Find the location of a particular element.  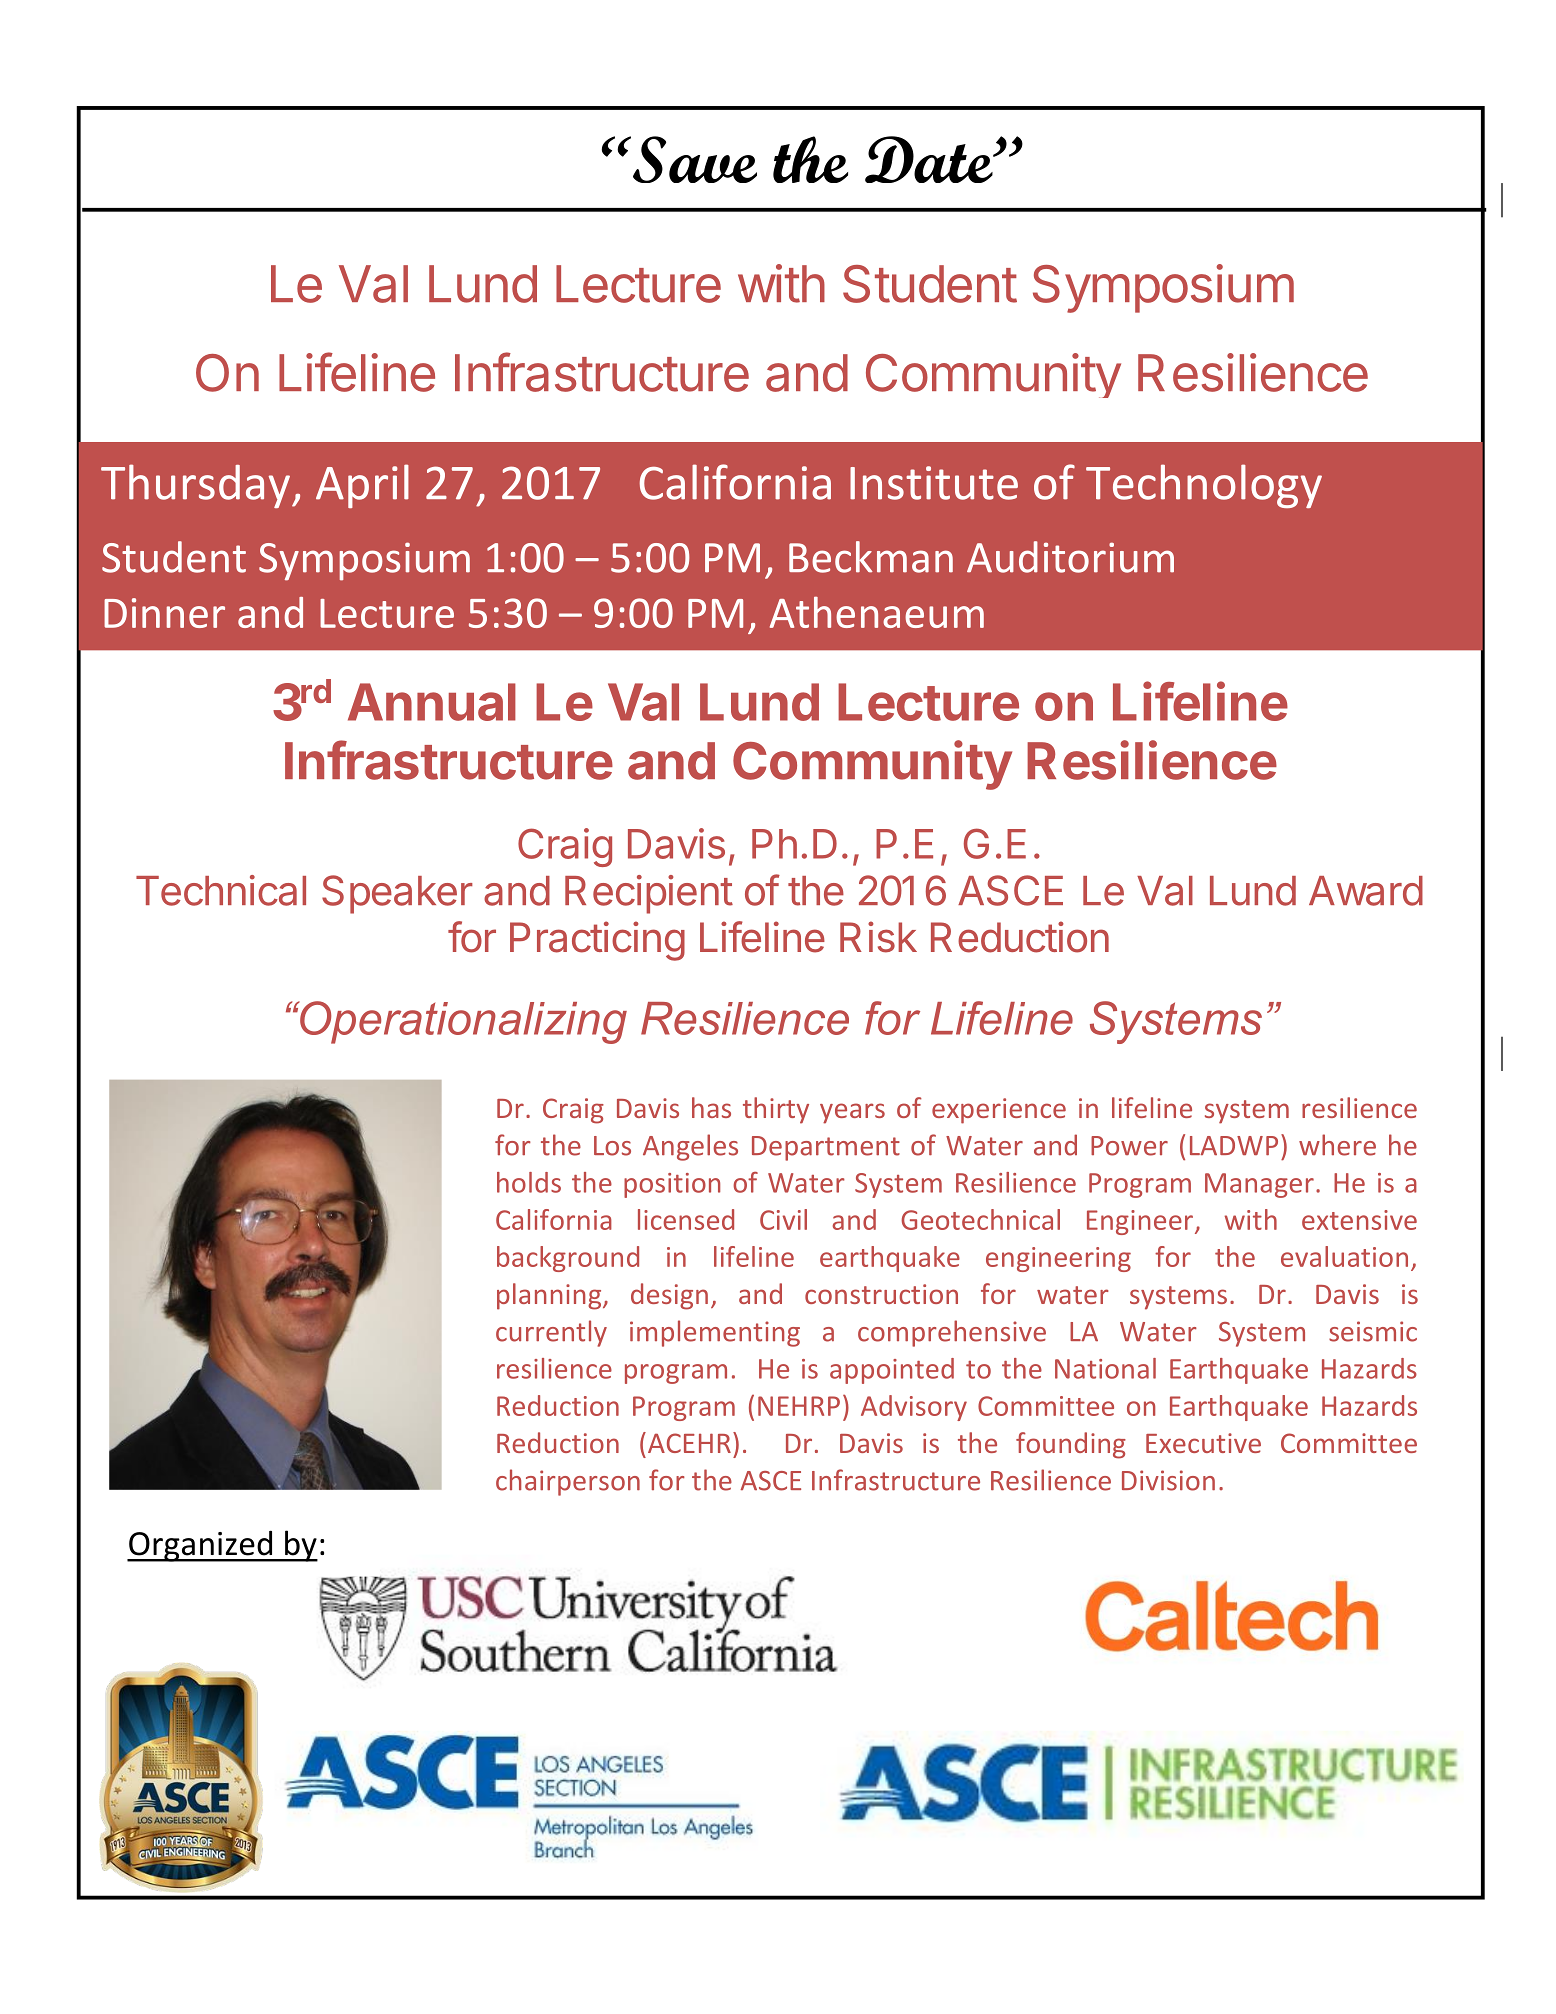

Risk is located at coordinates (878, 937).
